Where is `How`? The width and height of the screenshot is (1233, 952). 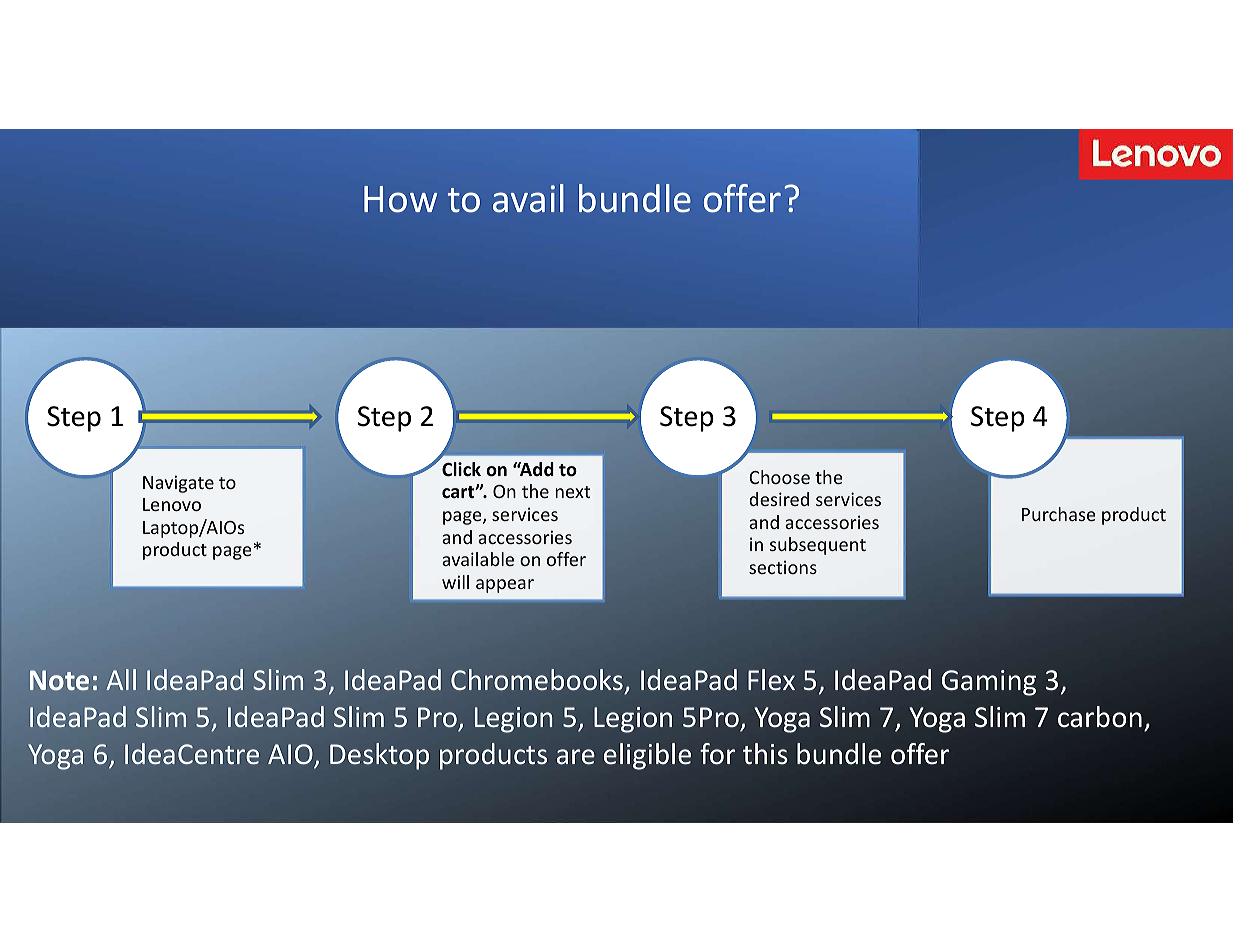 How is located at coordinates (400, 199).
